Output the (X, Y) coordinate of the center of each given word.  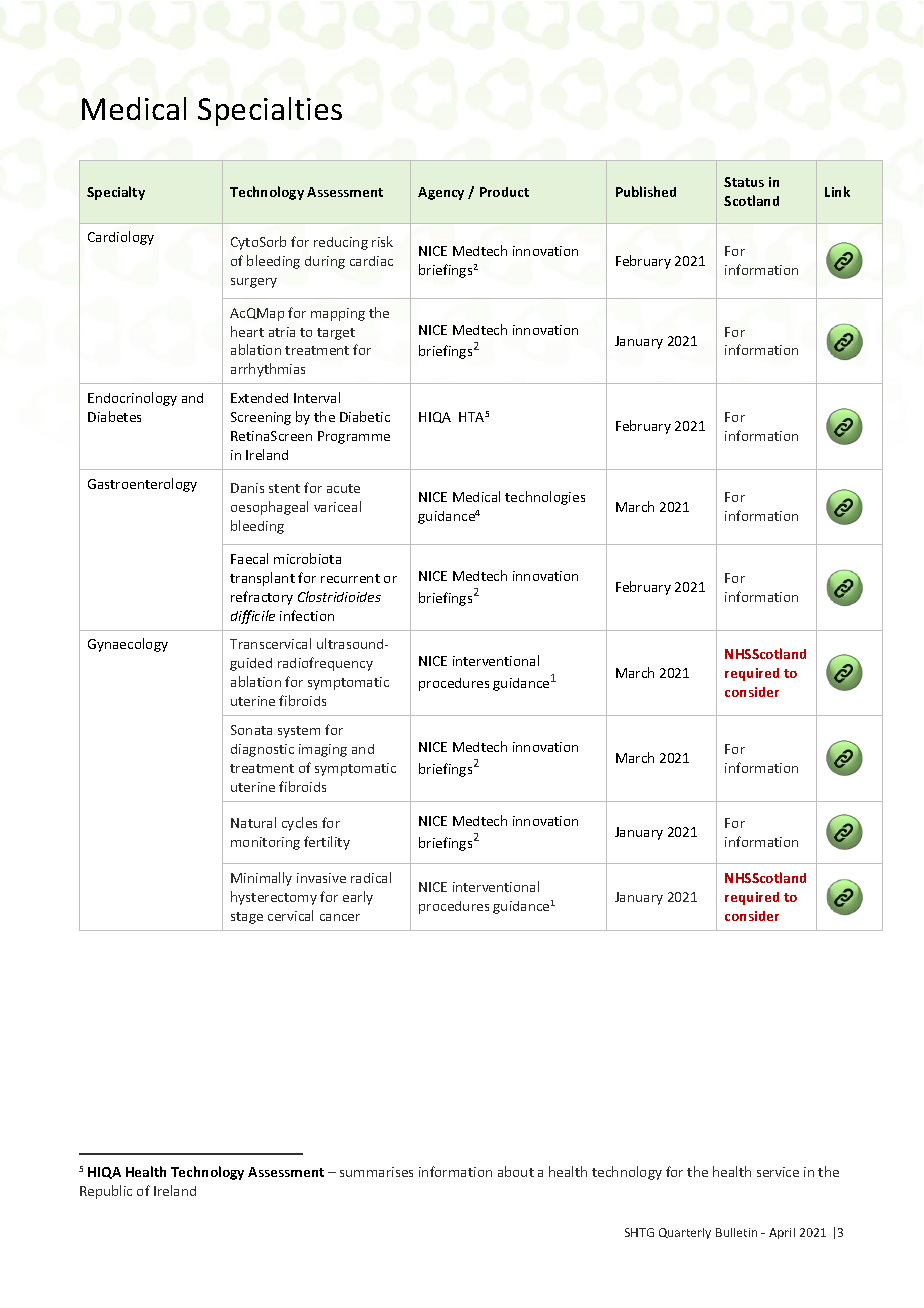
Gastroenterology (142, 485)
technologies (545, 498)
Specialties (270, 111)
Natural (253, 822)
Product (504, 192)
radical (371, 877)
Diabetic (365, 416)
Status (744, 182)
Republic (106, 1192)
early (358, 898)
